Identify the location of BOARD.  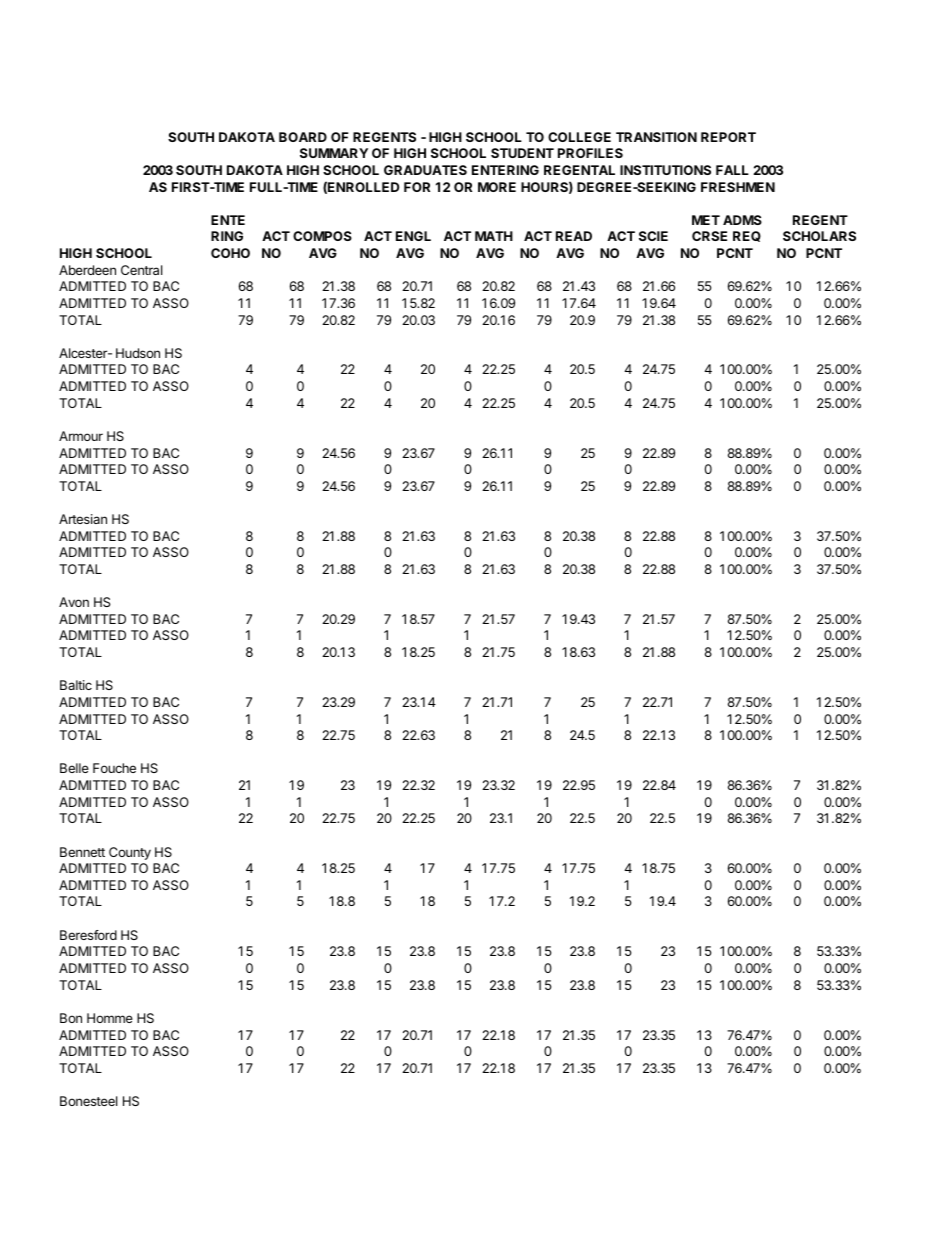
(303, 137).
